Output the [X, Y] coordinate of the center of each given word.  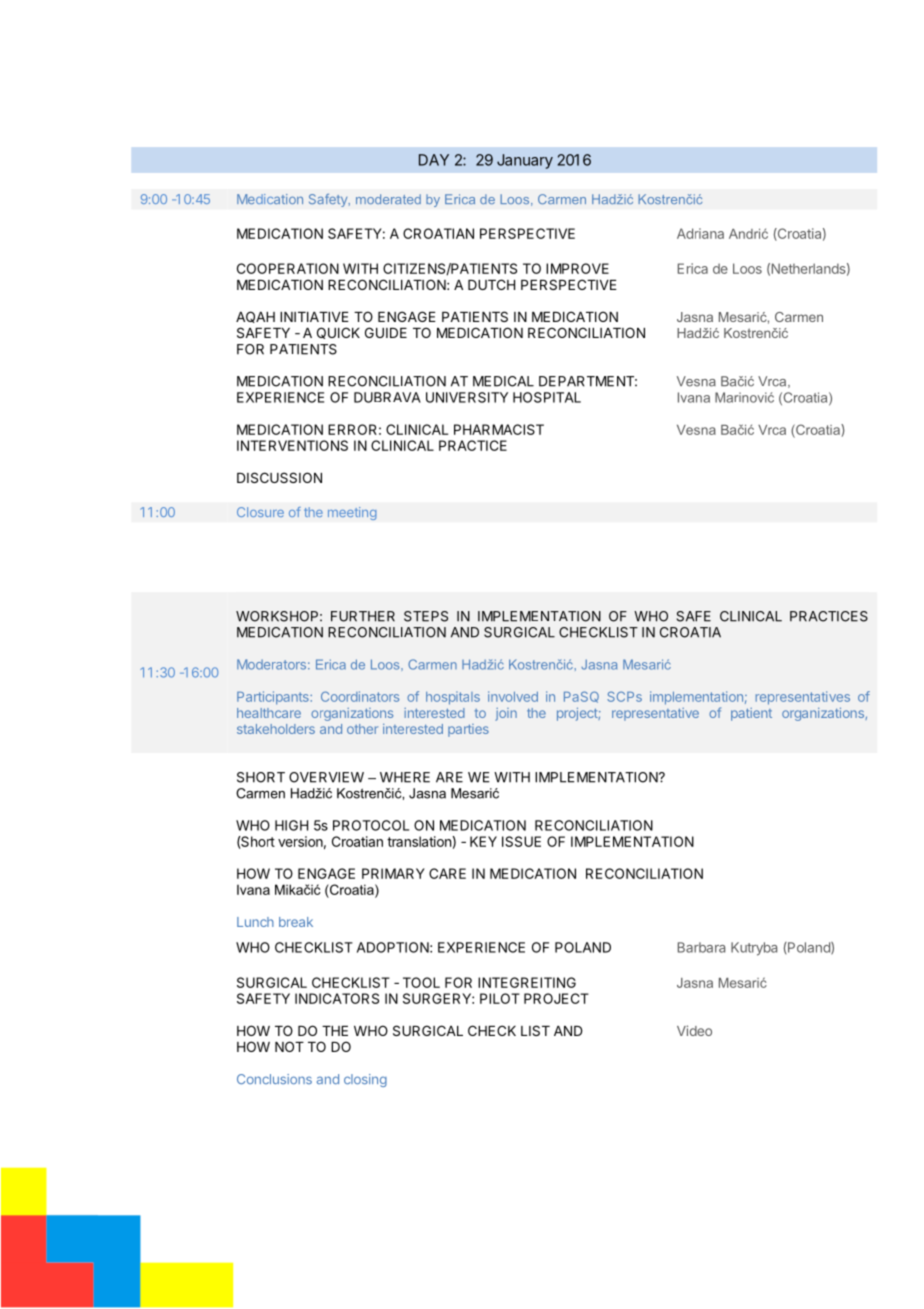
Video [694, 1030]
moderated [388, 199]
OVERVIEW [326, 777]
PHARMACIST [499, 429]
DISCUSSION [279, 477]
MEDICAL [503, 381]
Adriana [700, 233]
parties [468, 730]
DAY [434, 160]
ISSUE [521, 841]
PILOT [500, 998]
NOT [289, 1046]
